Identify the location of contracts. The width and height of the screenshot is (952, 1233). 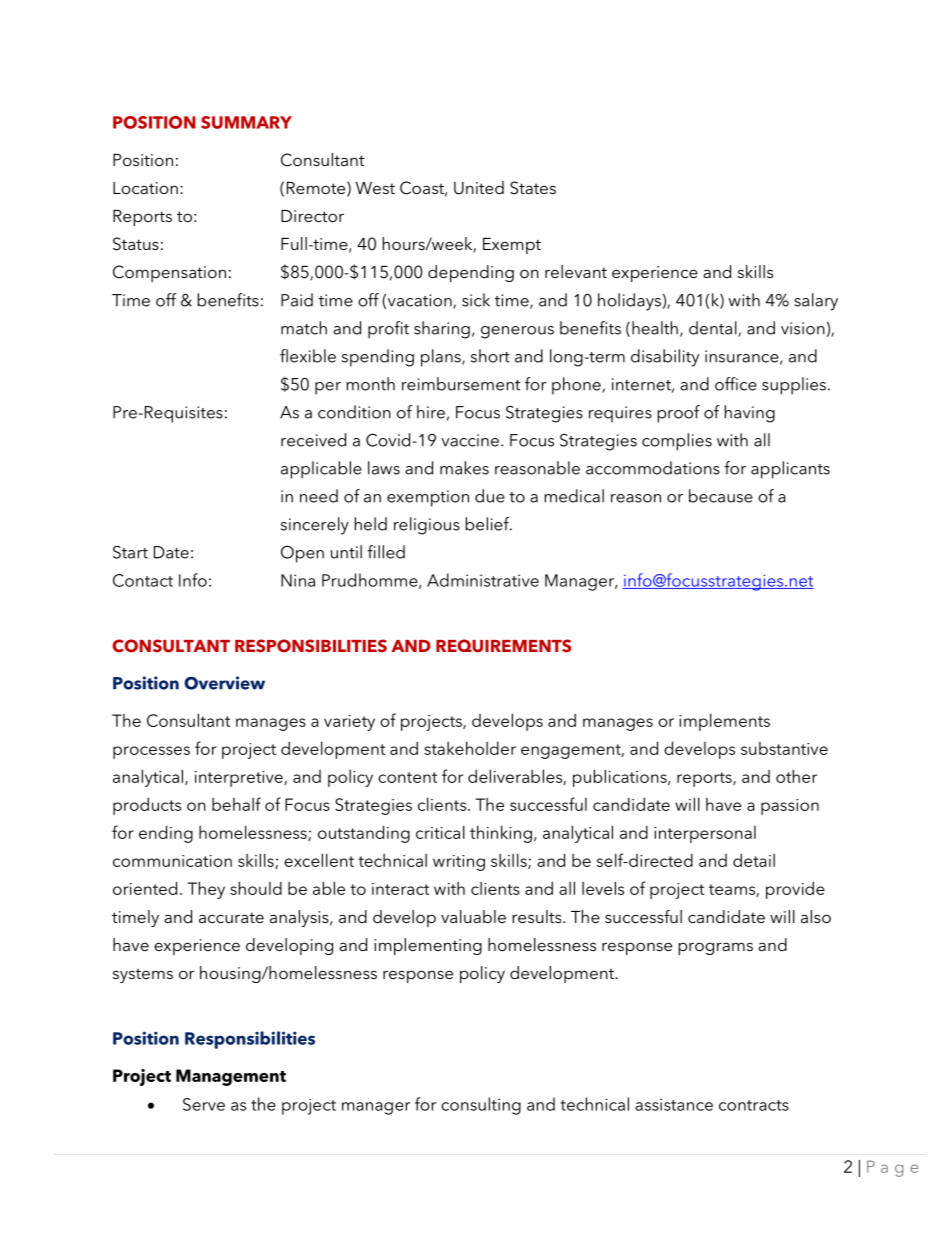
(754, 1105).
